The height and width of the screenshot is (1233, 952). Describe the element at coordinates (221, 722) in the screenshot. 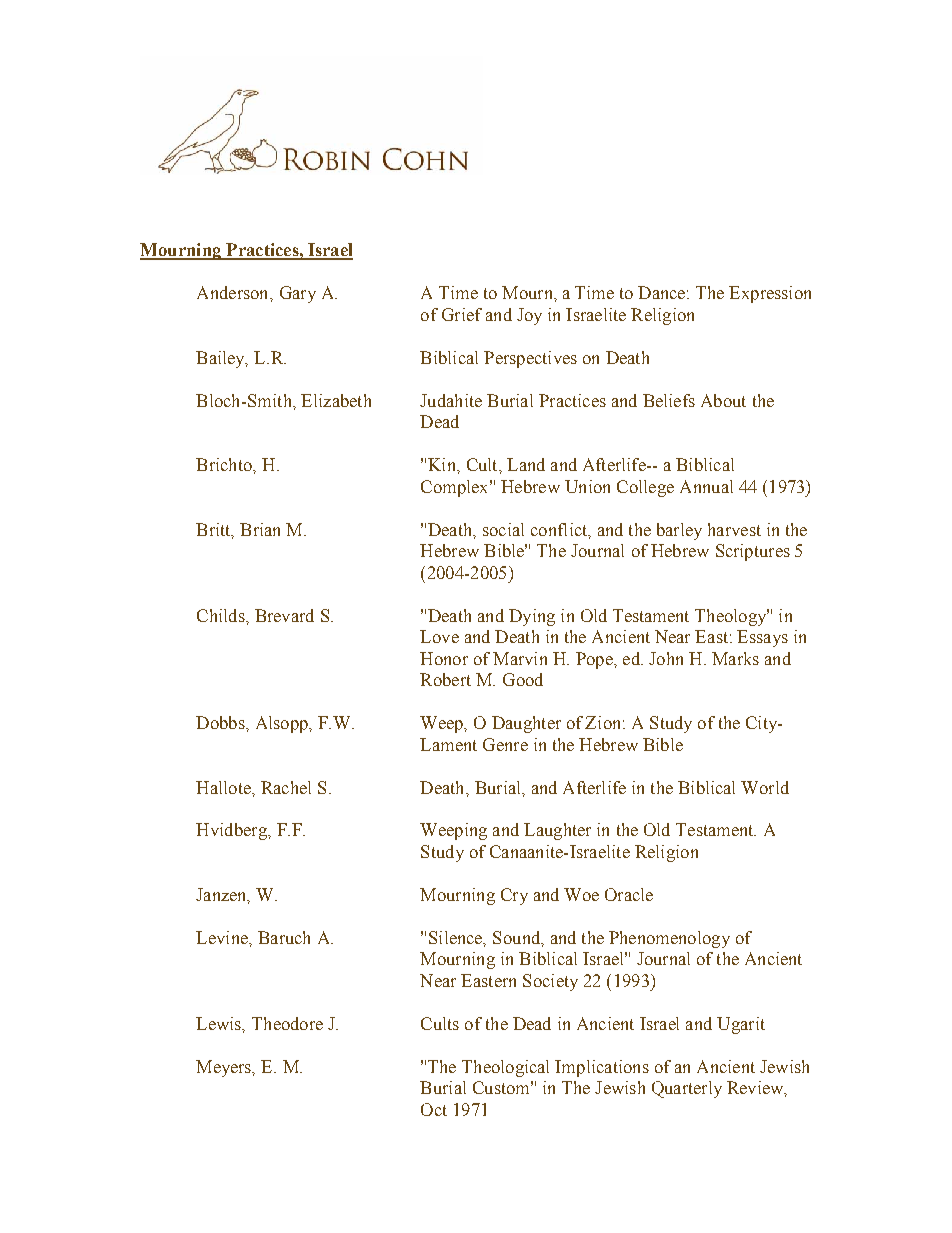

I see `Dobbs` at that location.
